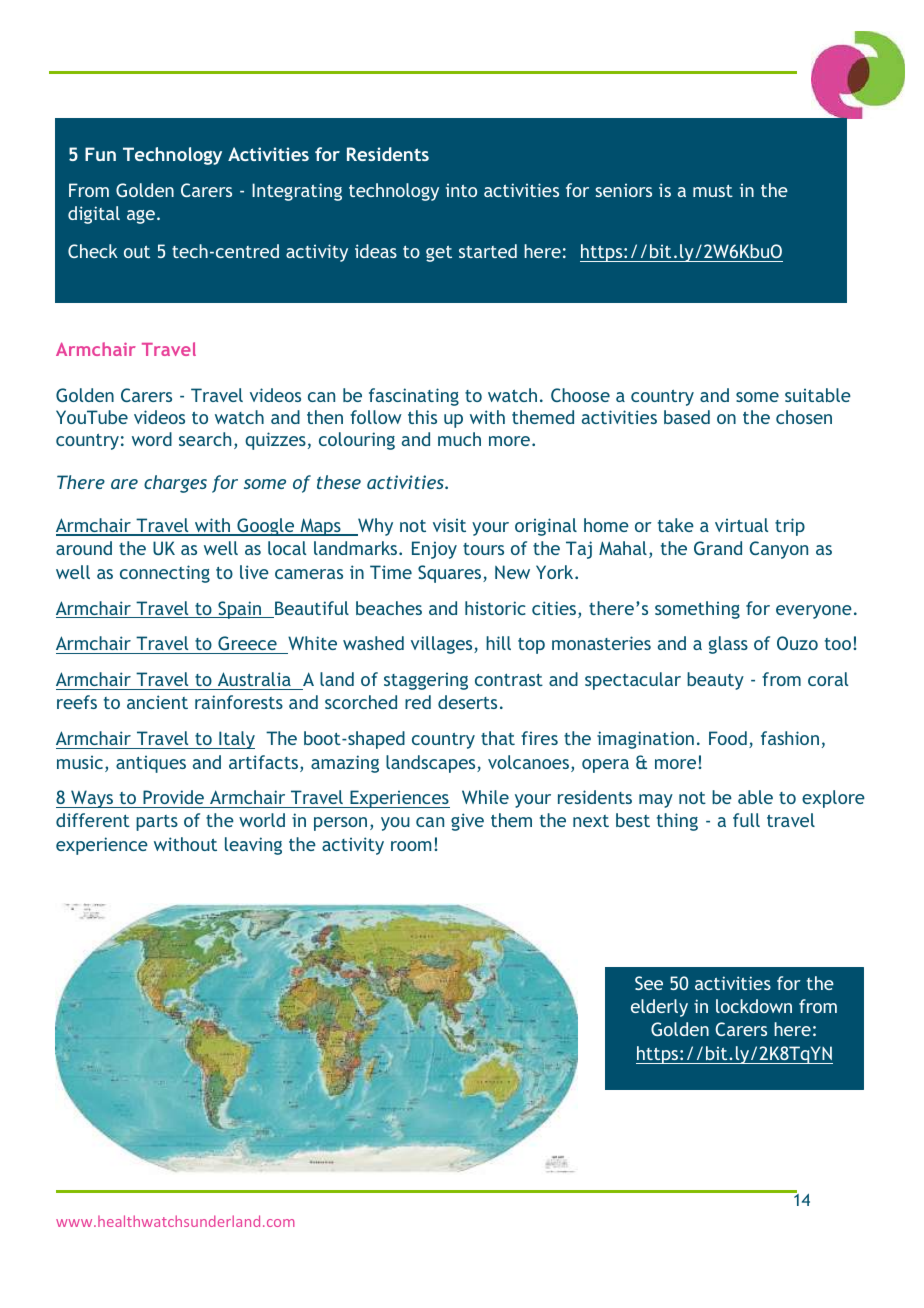 The height and width of the document is (1308, 924). Describe the element at coordinates (253, 846) in the document. I see `leaving` at that location.
